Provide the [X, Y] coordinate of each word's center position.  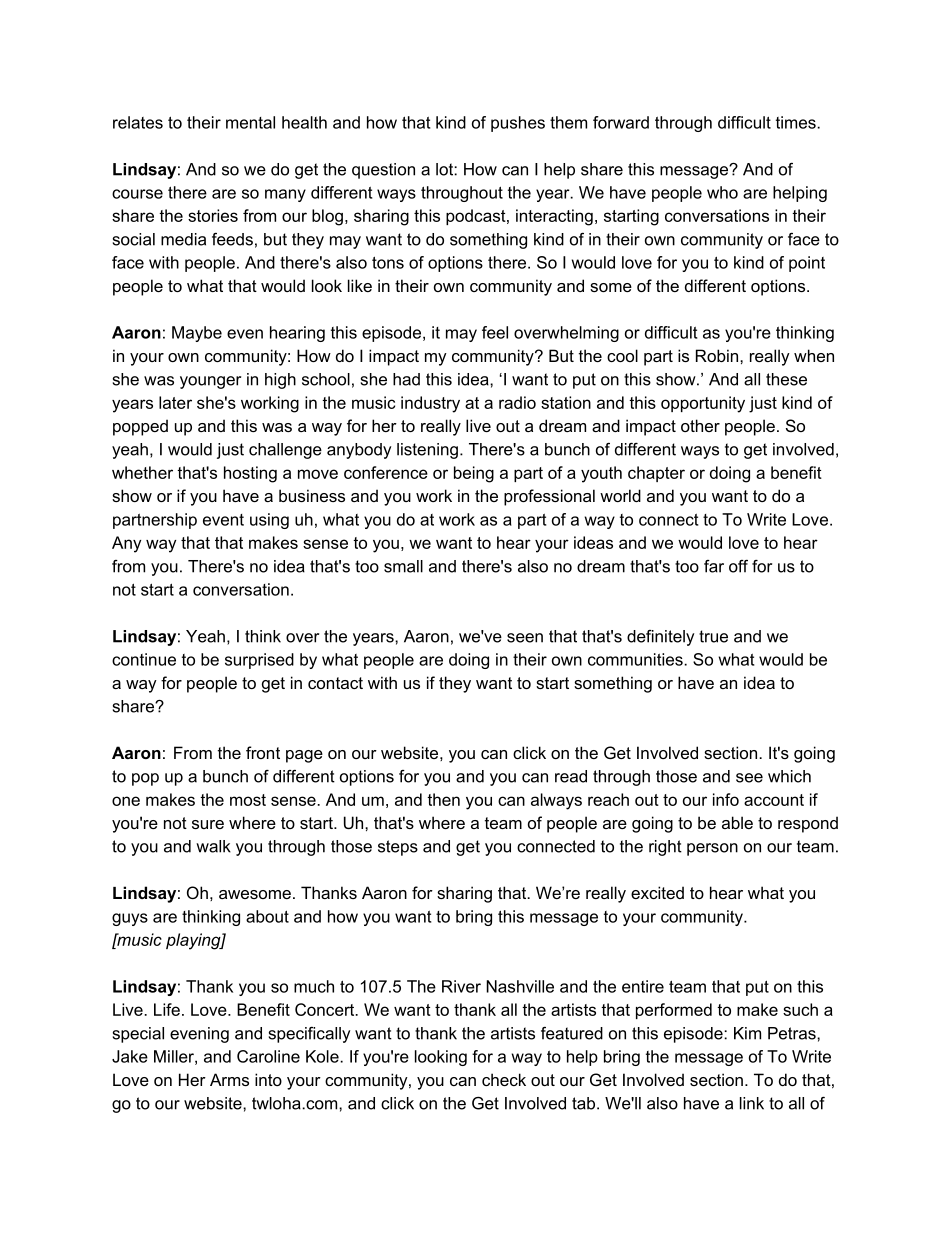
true [713, 636]
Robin [717, 355]
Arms [229, 1079]
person [712, 849]
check [504, 1079]
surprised [259, 661]
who [722, 192]
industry [430, 404]
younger [210, 382]
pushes [518, 124]
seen [525, 638]
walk [213, 846]
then [443, 799]
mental [250, 122]
